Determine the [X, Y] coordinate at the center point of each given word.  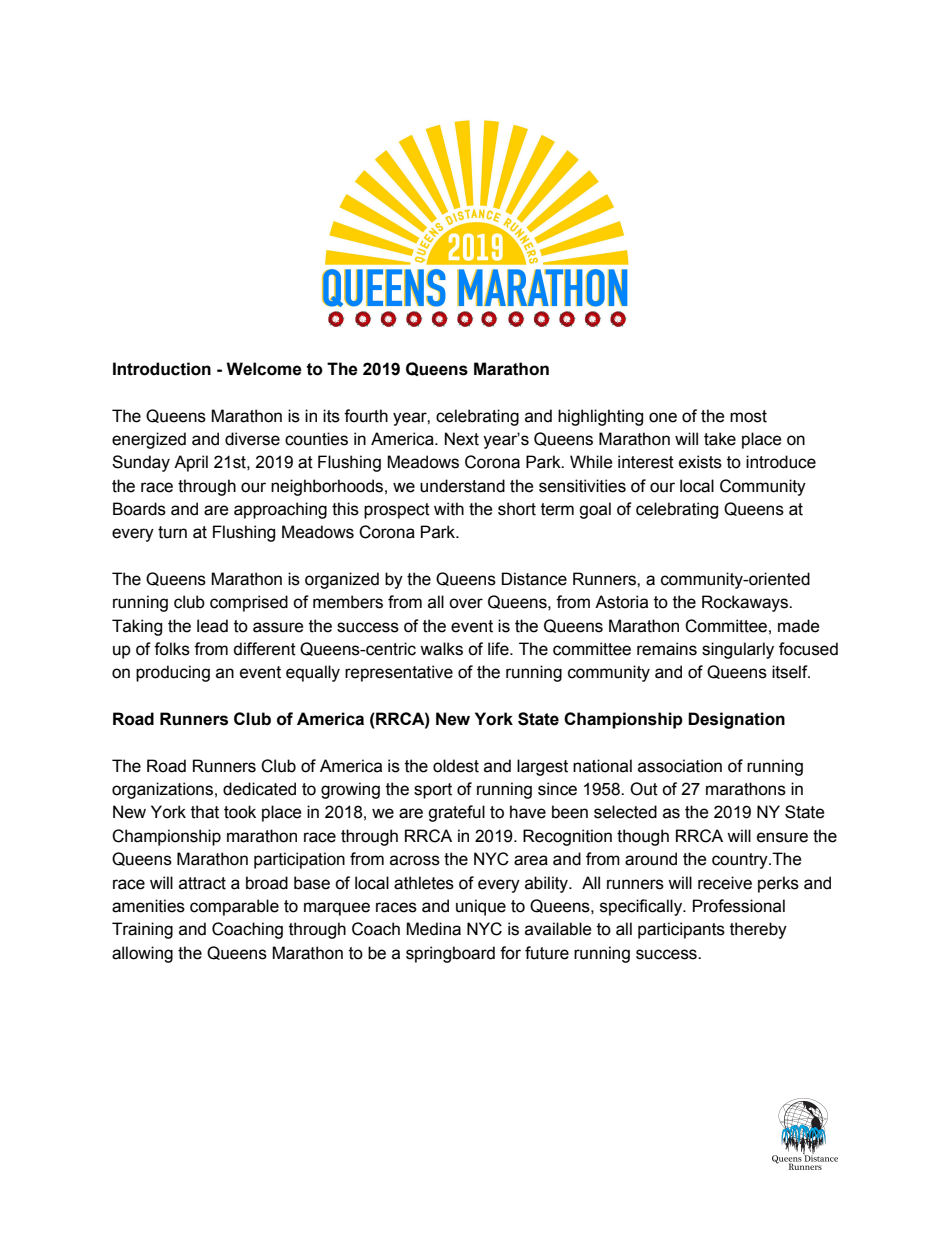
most [748, 416]
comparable [234, 907]
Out [644, 789]
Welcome [264, 369]
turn [172, 532]
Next [462, 439]
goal [595, 510]
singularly [738, 650]
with [449, 509]
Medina [433, 929]
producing [173, 673]
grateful [456, 813]
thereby [758, 930]
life [499, 649]
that [205, 812]
